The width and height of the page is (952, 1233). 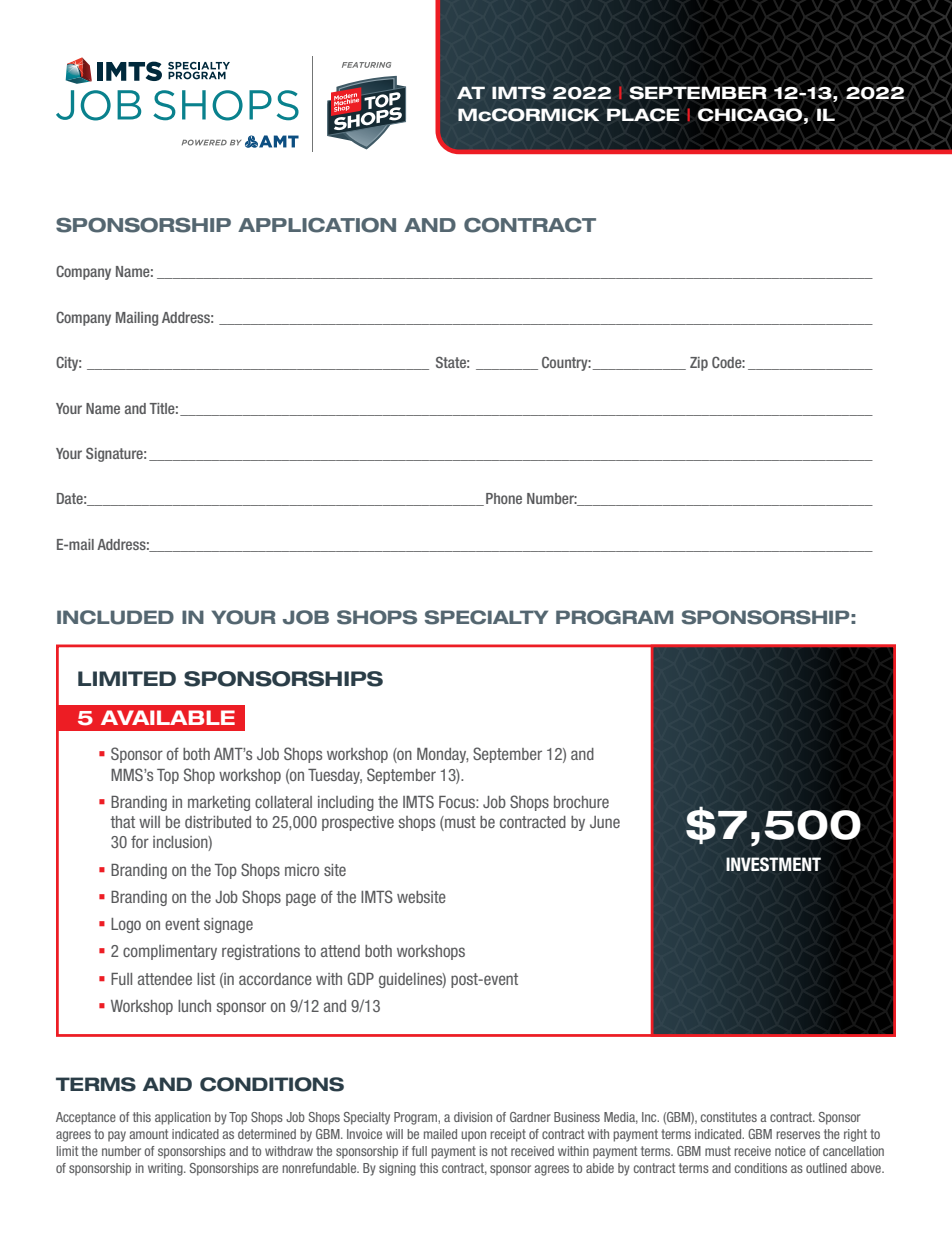 I want to click on upon, so click(x=473, y=1136).
